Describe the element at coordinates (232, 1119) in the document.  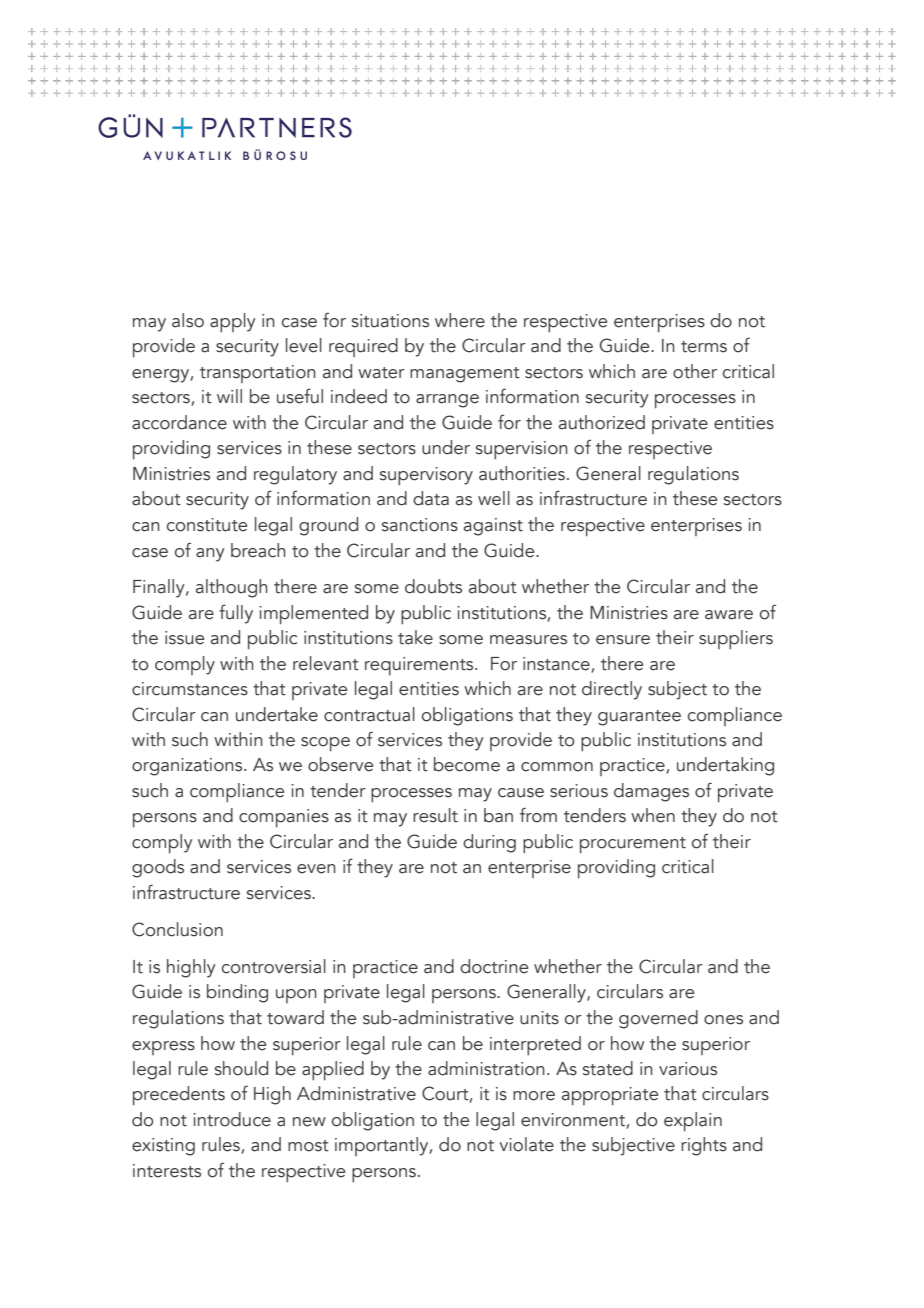
I see `introduce` at that location.
